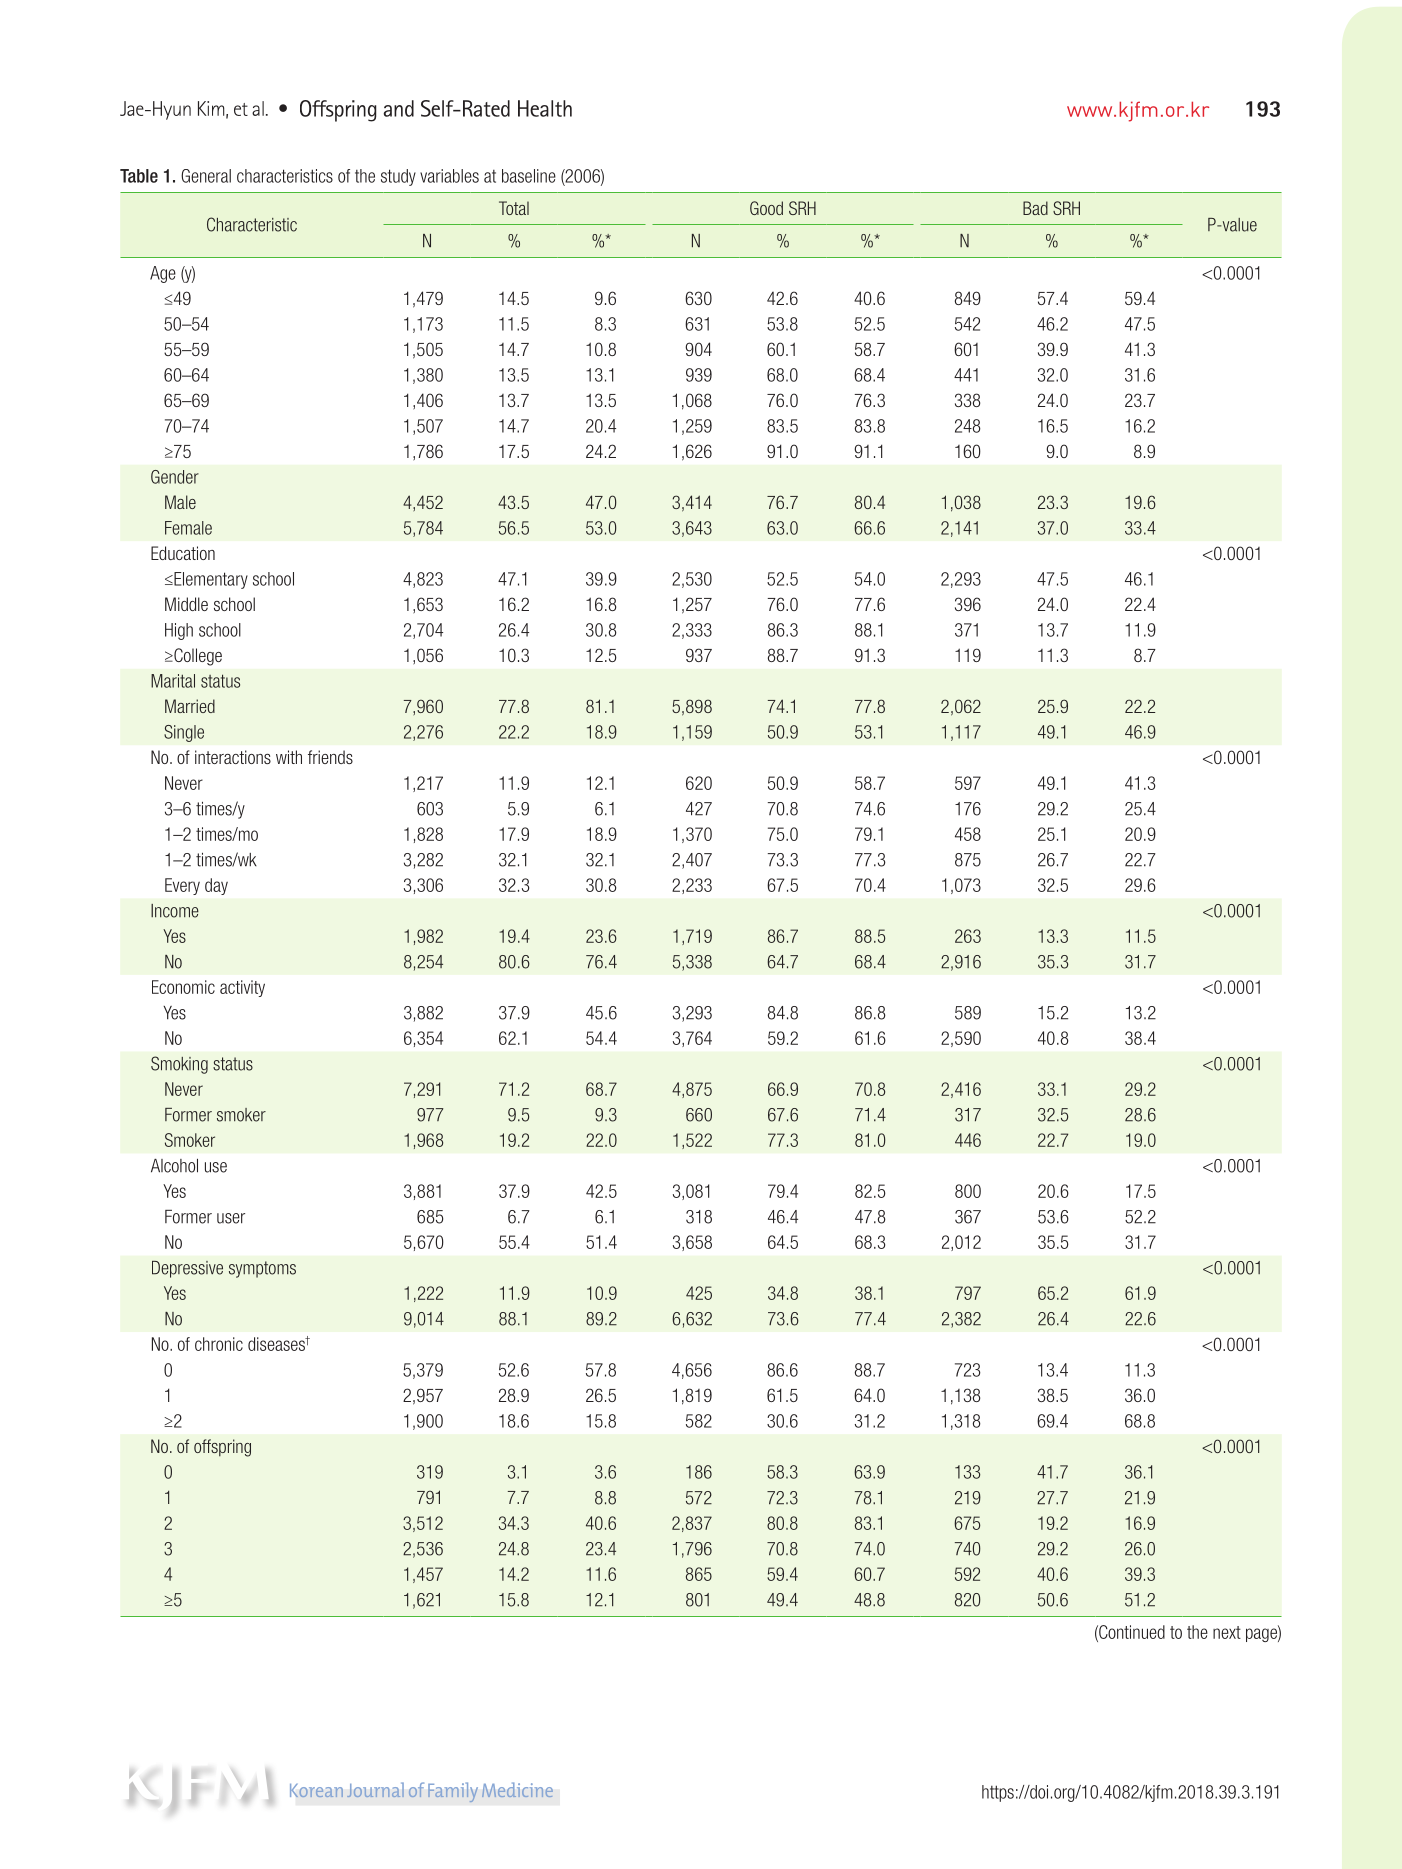  I want to click on with, so click(289, 757).
